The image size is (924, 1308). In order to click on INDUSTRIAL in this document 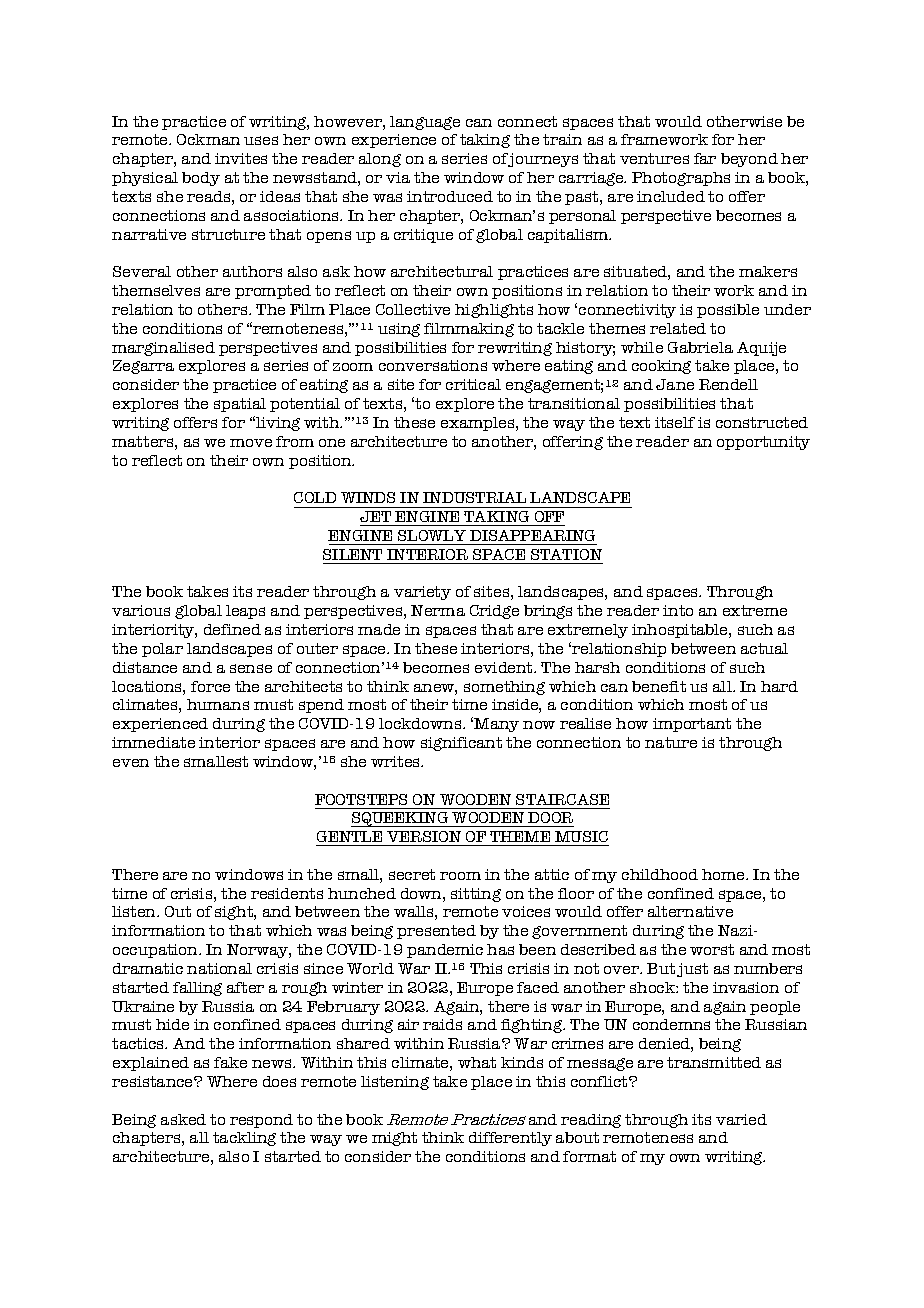, I will do `click(474, 497)`.
